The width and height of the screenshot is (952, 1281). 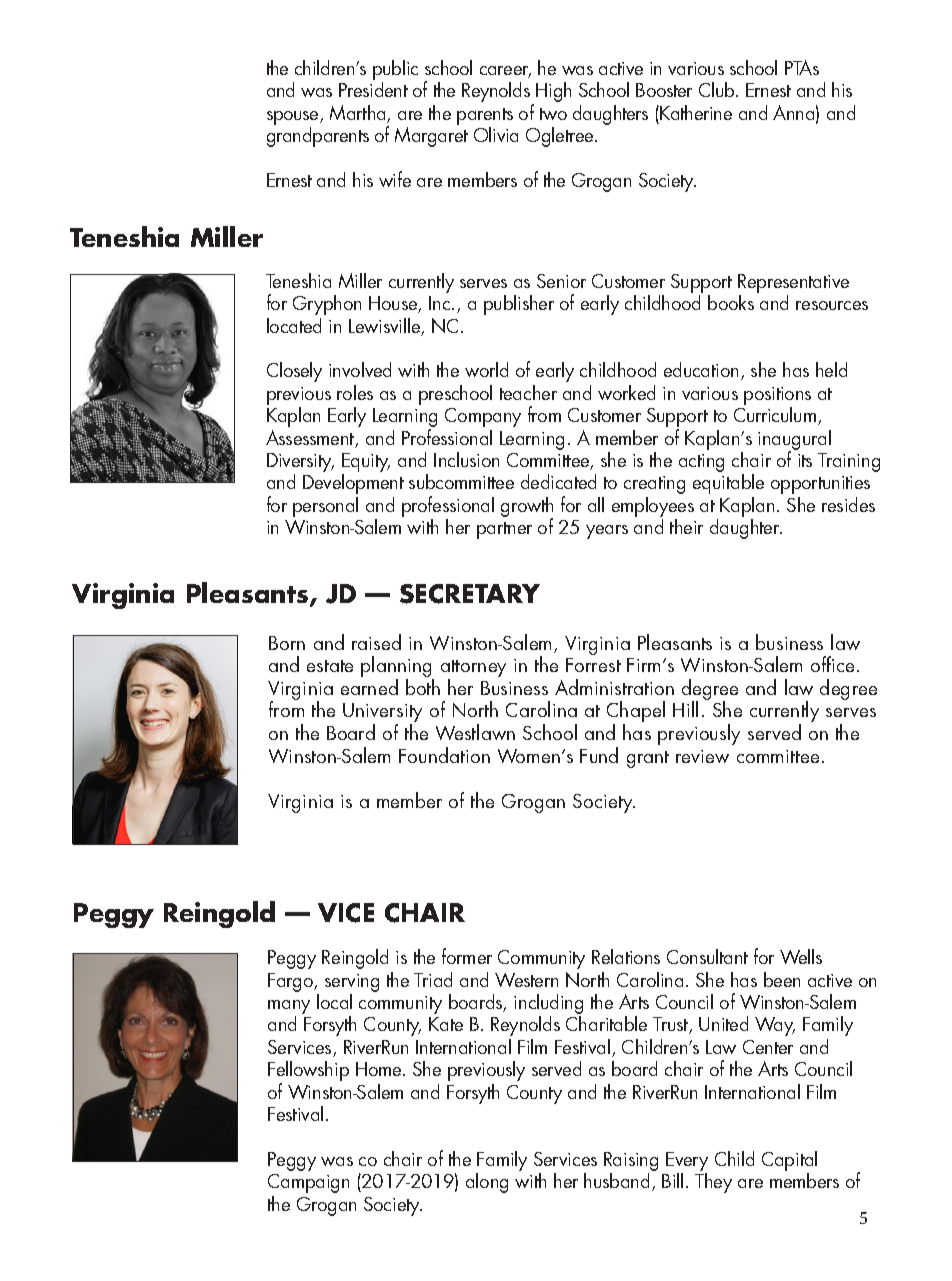 I want to click on Equity, so click(x=366, y=464).
